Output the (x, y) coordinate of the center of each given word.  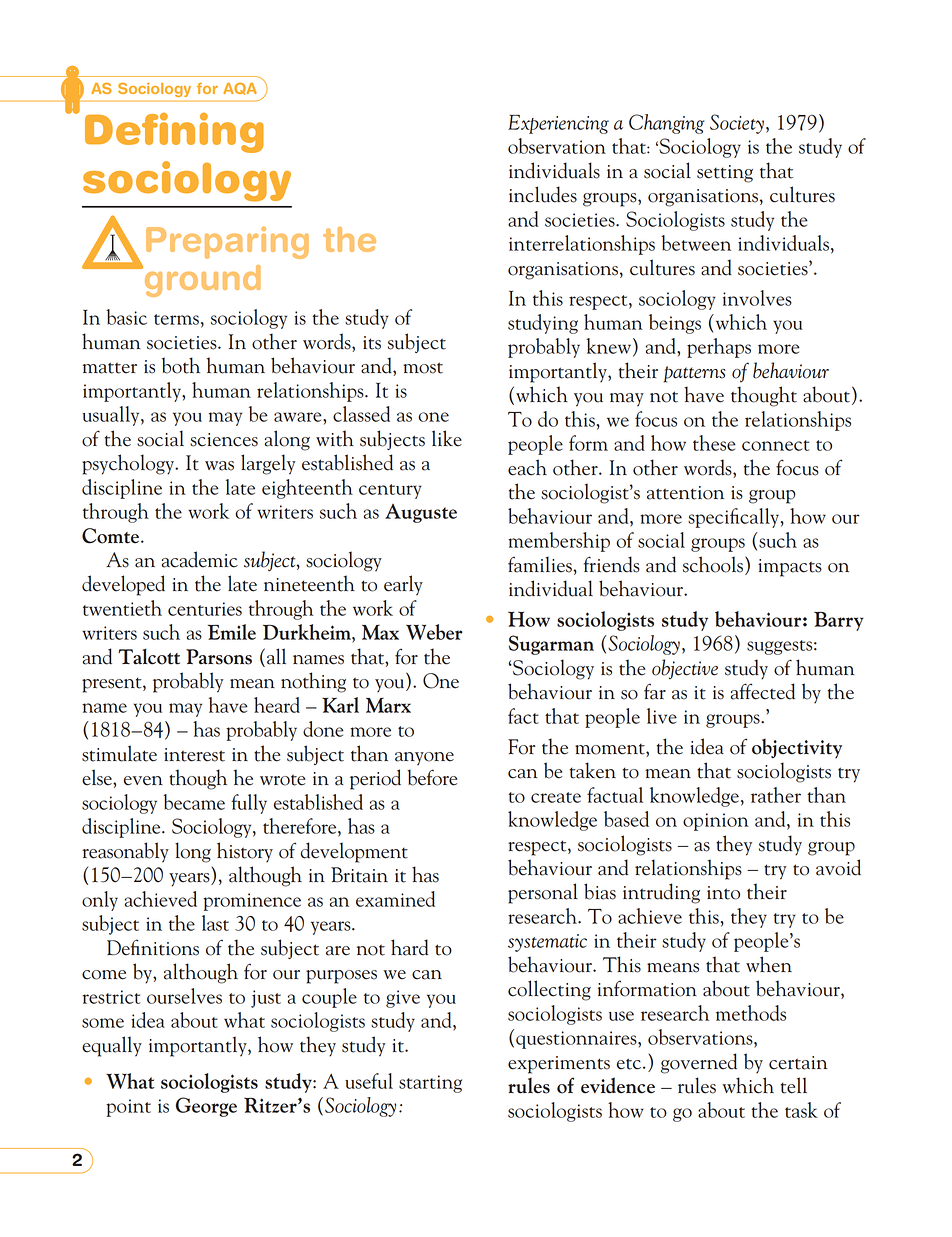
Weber (434, 632)
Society (737, 124)
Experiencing (558, 124)
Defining (174, 133)
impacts (790, 568)
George (206, 1107)
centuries (205, 609)
